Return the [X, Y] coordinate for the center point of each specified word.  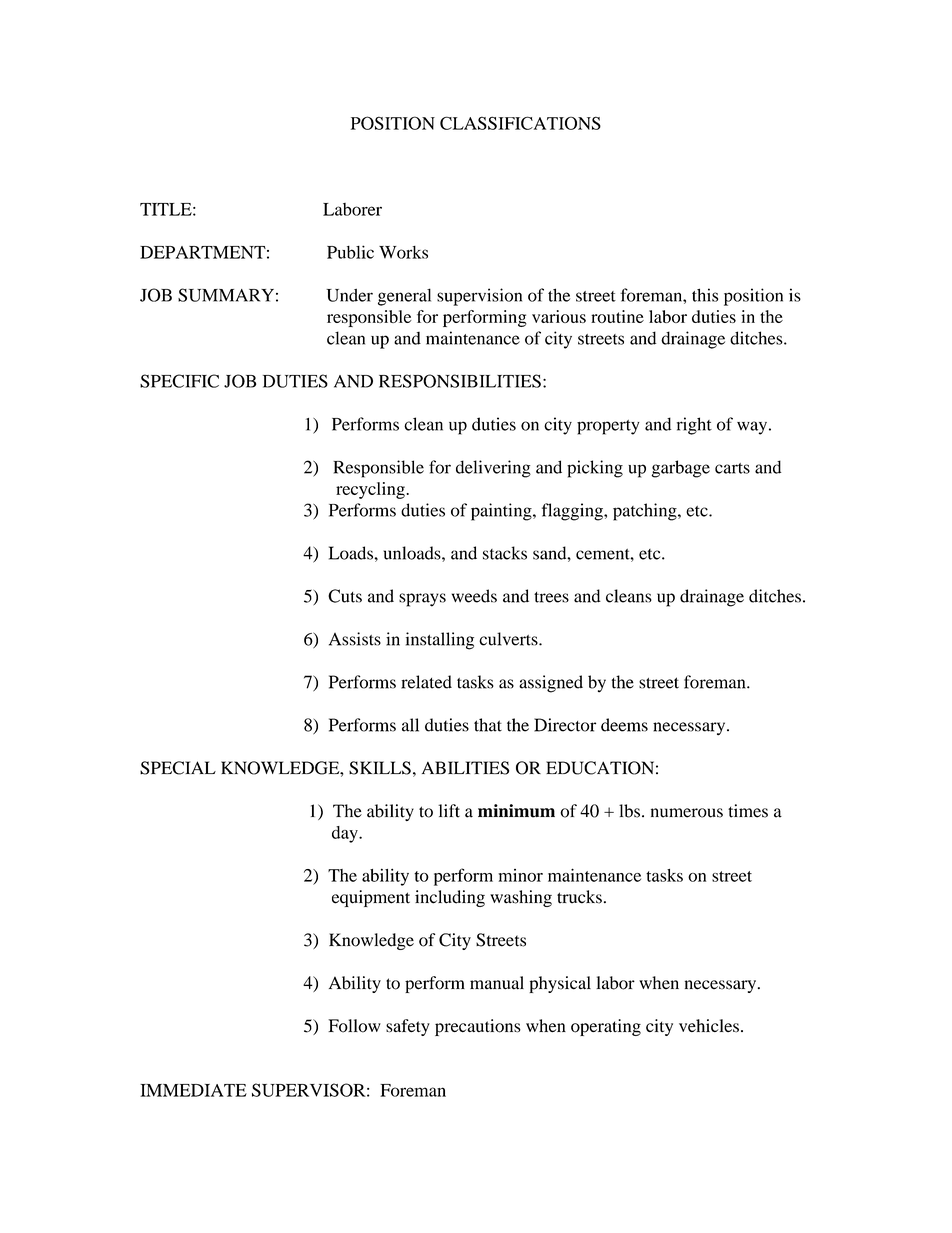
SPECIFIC [179, 381]
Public [350, 252]
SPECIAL [178, 768]
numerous [687, 813]
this [705, 295]
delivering [493, 469]
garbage [680, 469]
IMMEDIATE [193, 1090]
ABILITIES [465, 768]
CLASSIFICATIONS [520, 123]
